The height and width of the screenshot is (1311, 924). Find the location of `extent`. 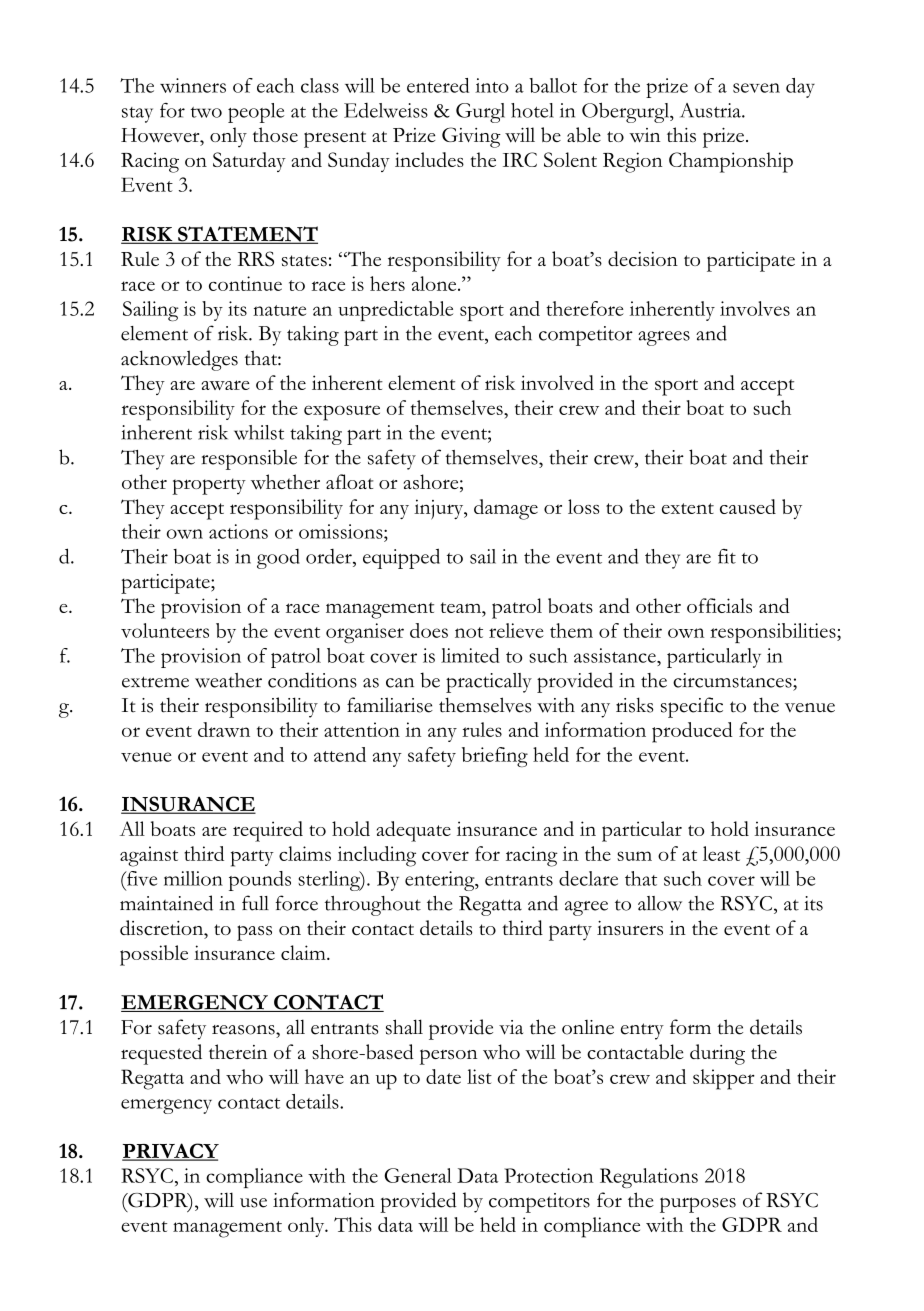

extent is located at coordinates (688, 508).
